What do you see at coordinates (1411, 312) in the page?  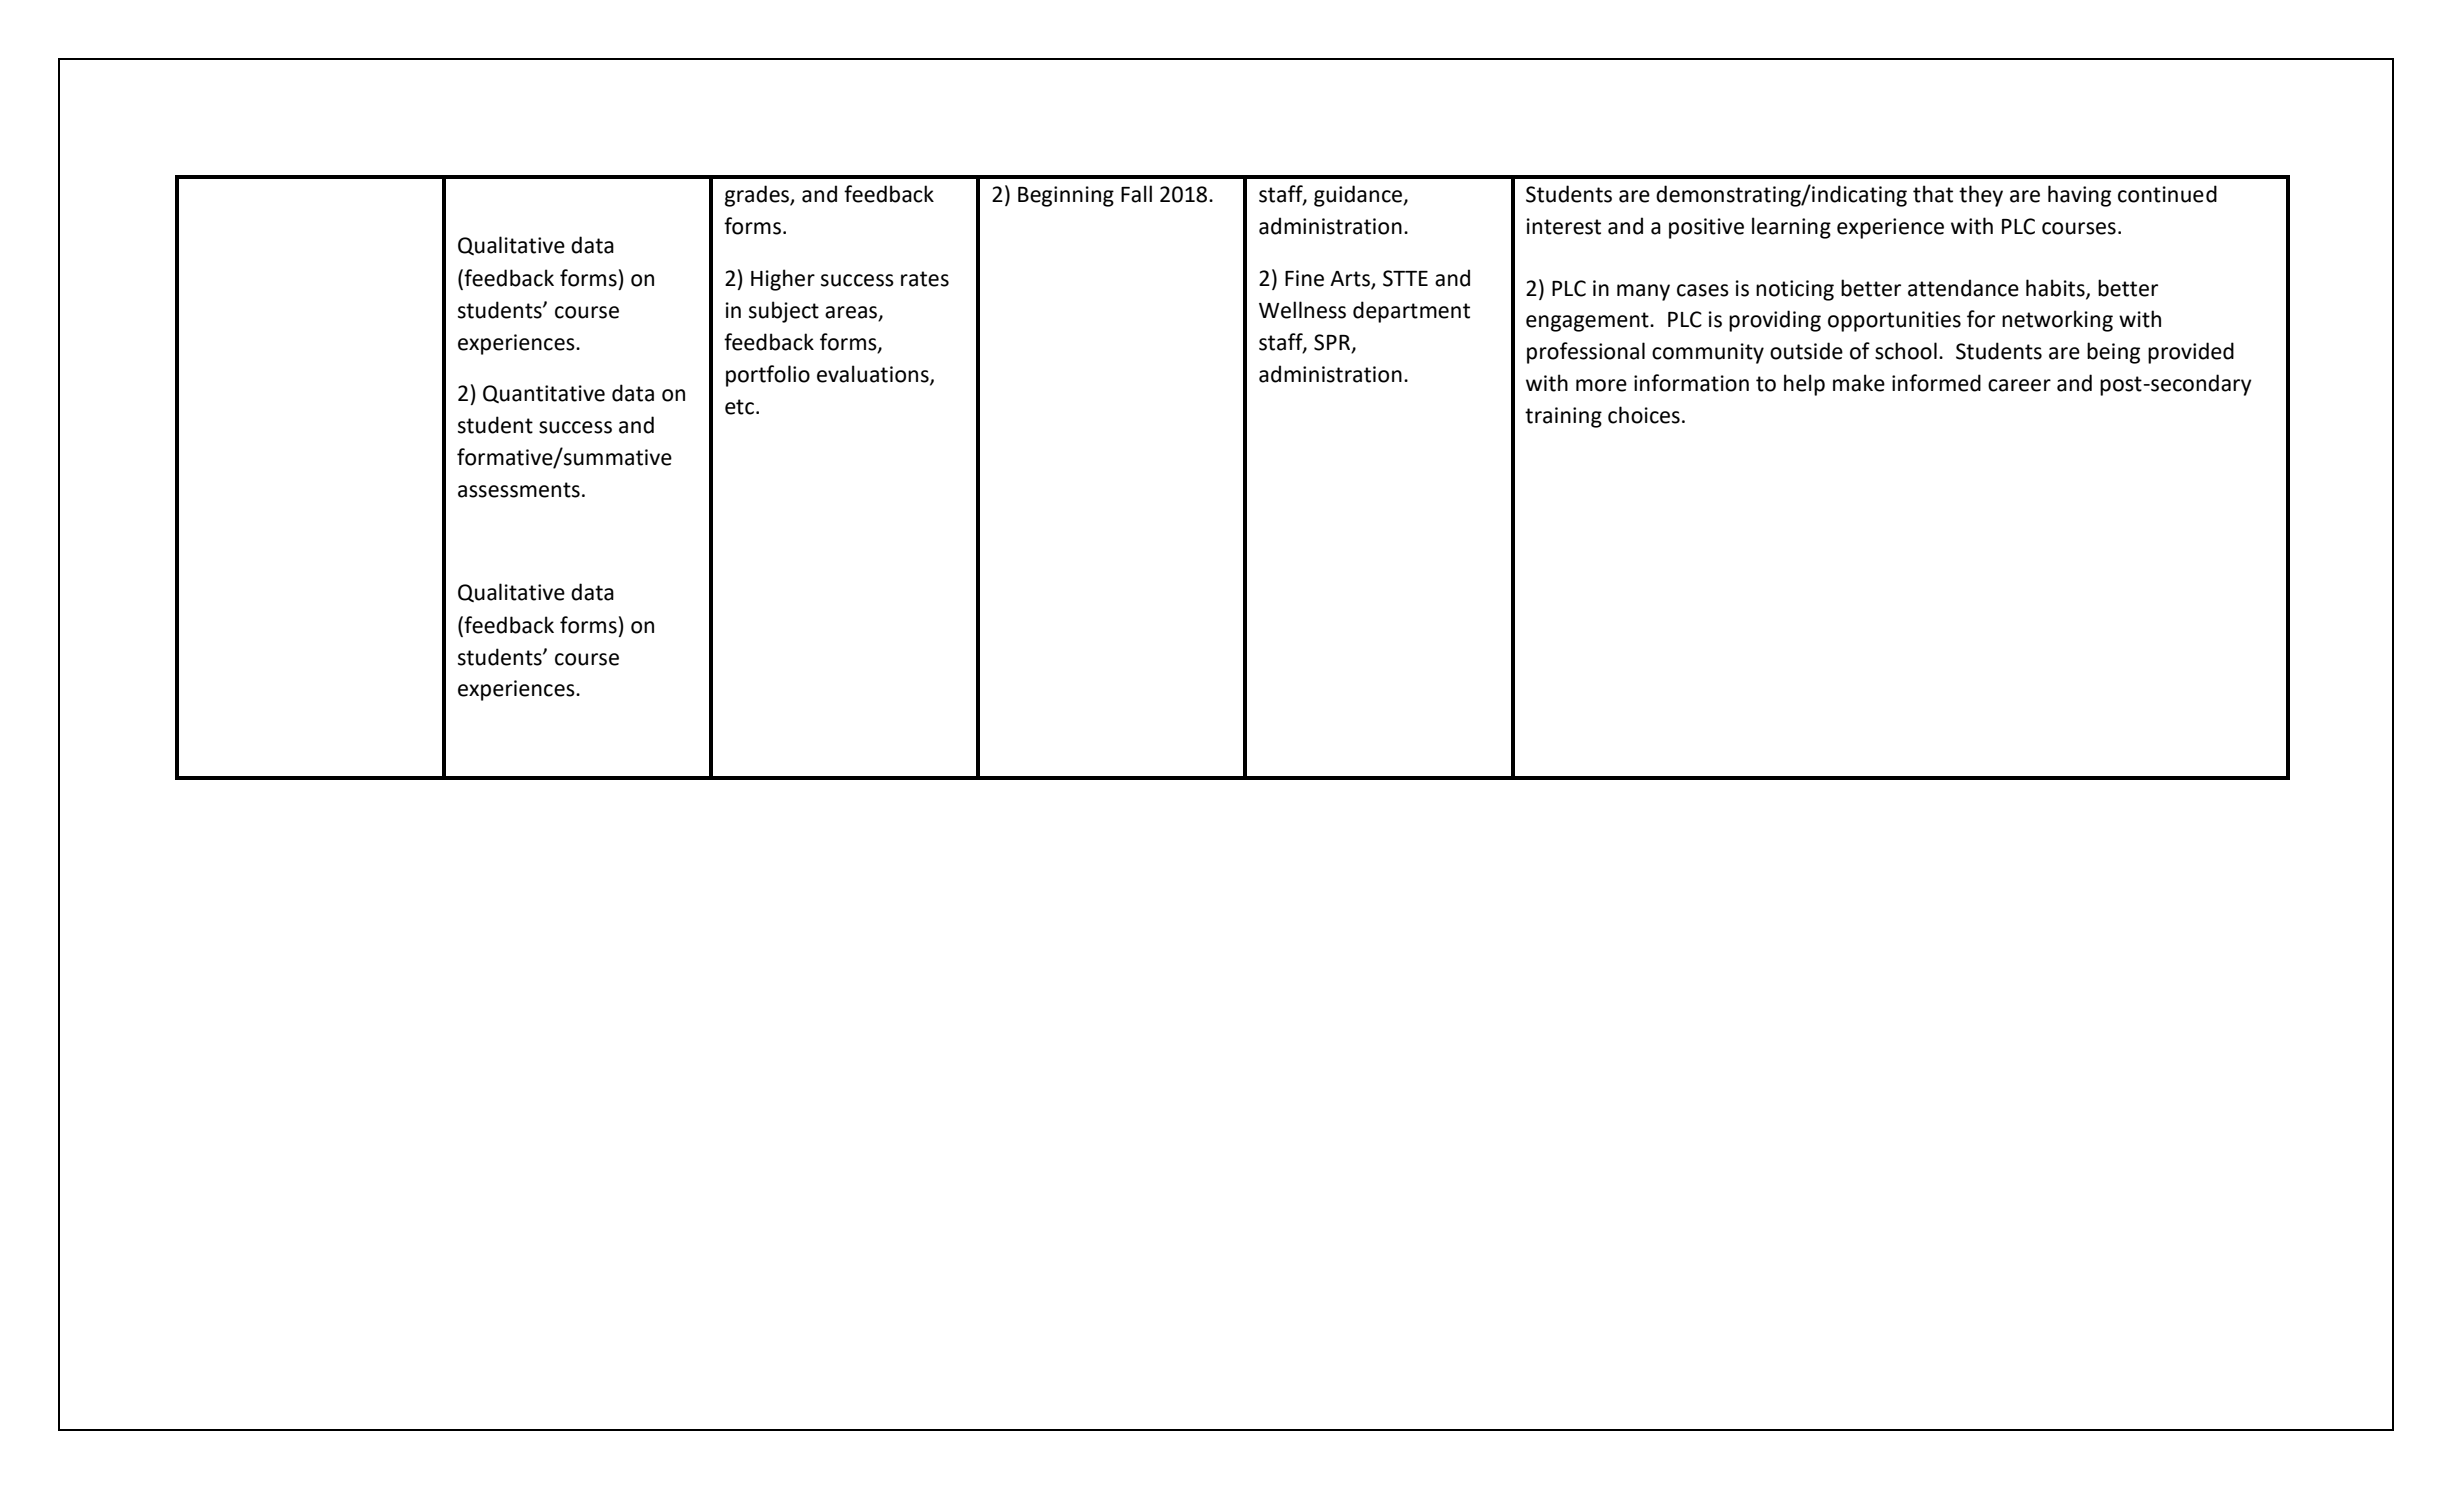 I see `department` at bounding box center [1411, 312].
